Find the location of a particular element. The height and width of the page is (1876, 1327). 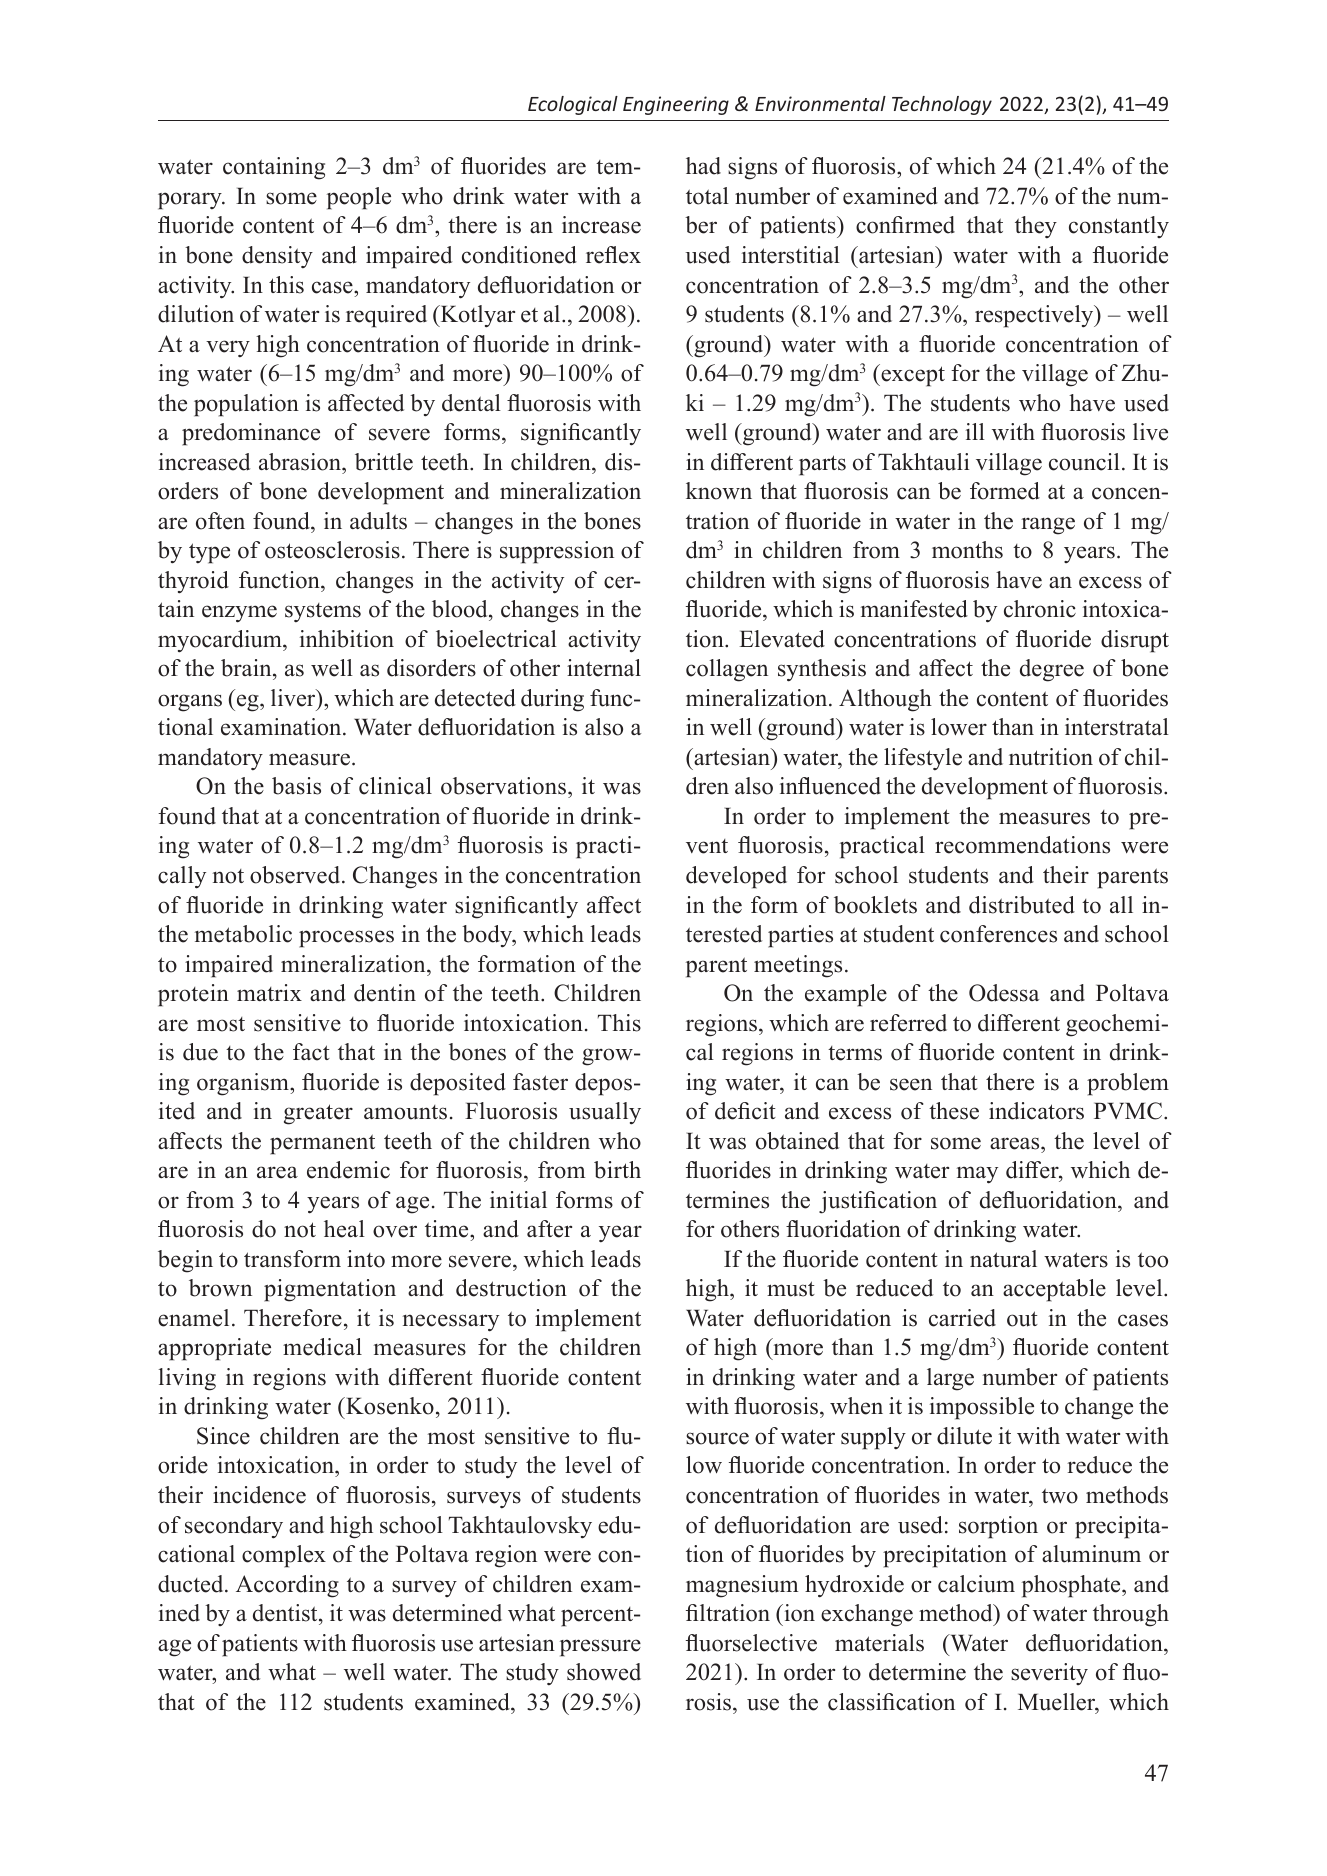

people is located at coordinates (359, 198).
